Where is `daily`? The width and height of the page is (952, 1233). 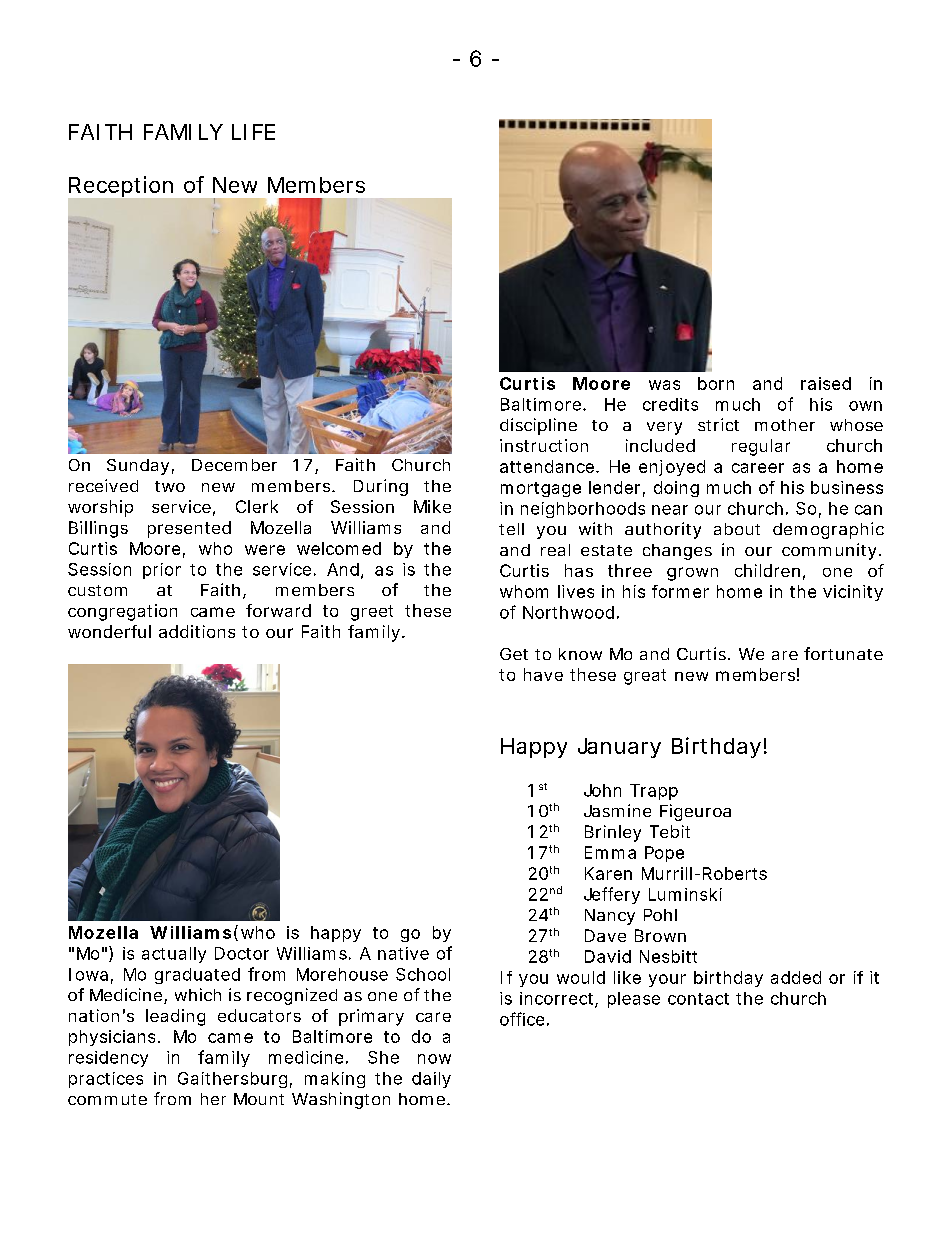
daily is located at coordinates (431, 1080).
